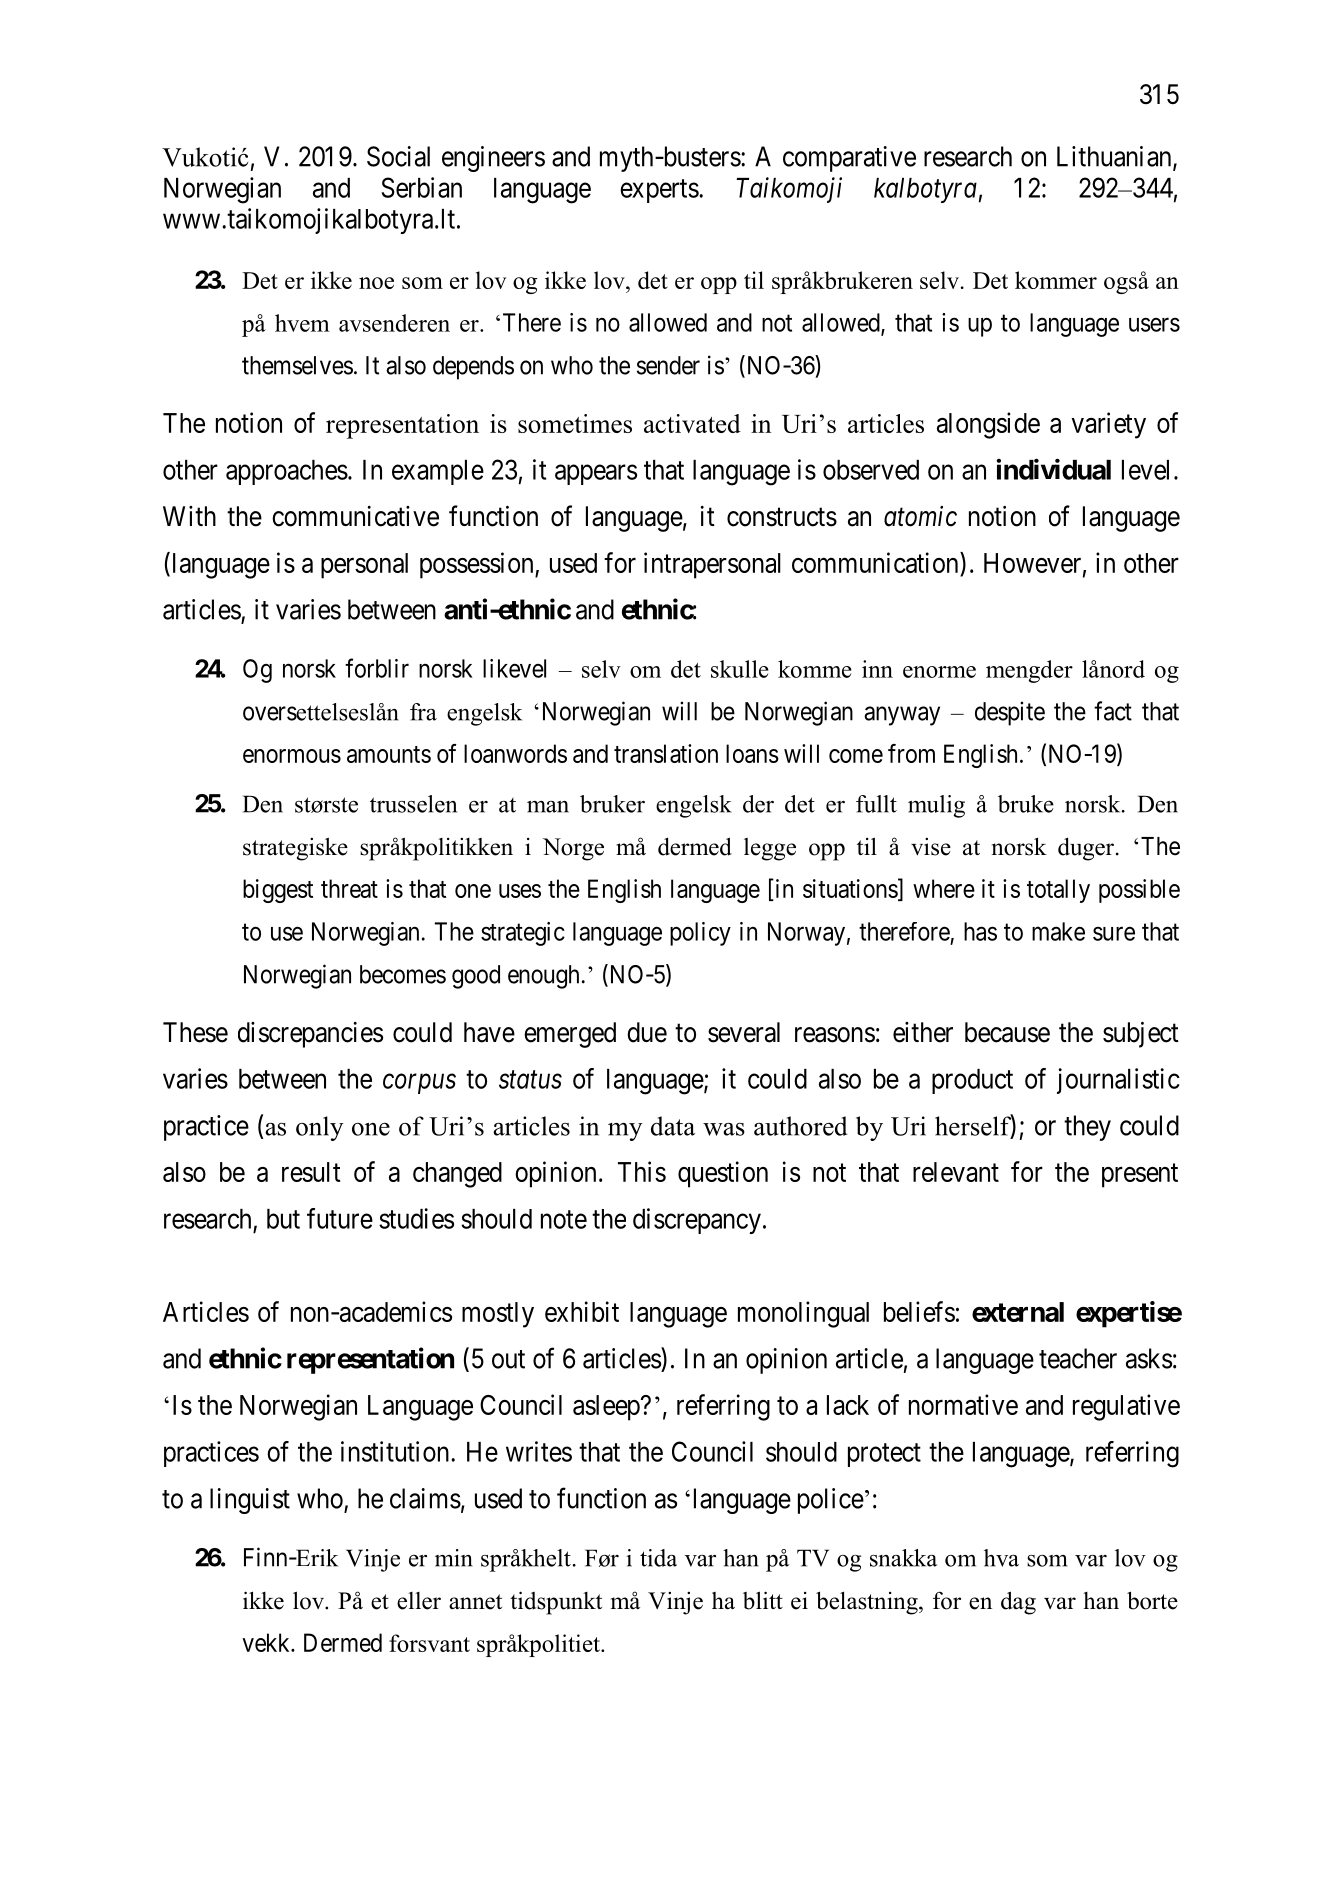  Describe the element at coordinates (398, 156) in the page. I see `Social` at that location.
